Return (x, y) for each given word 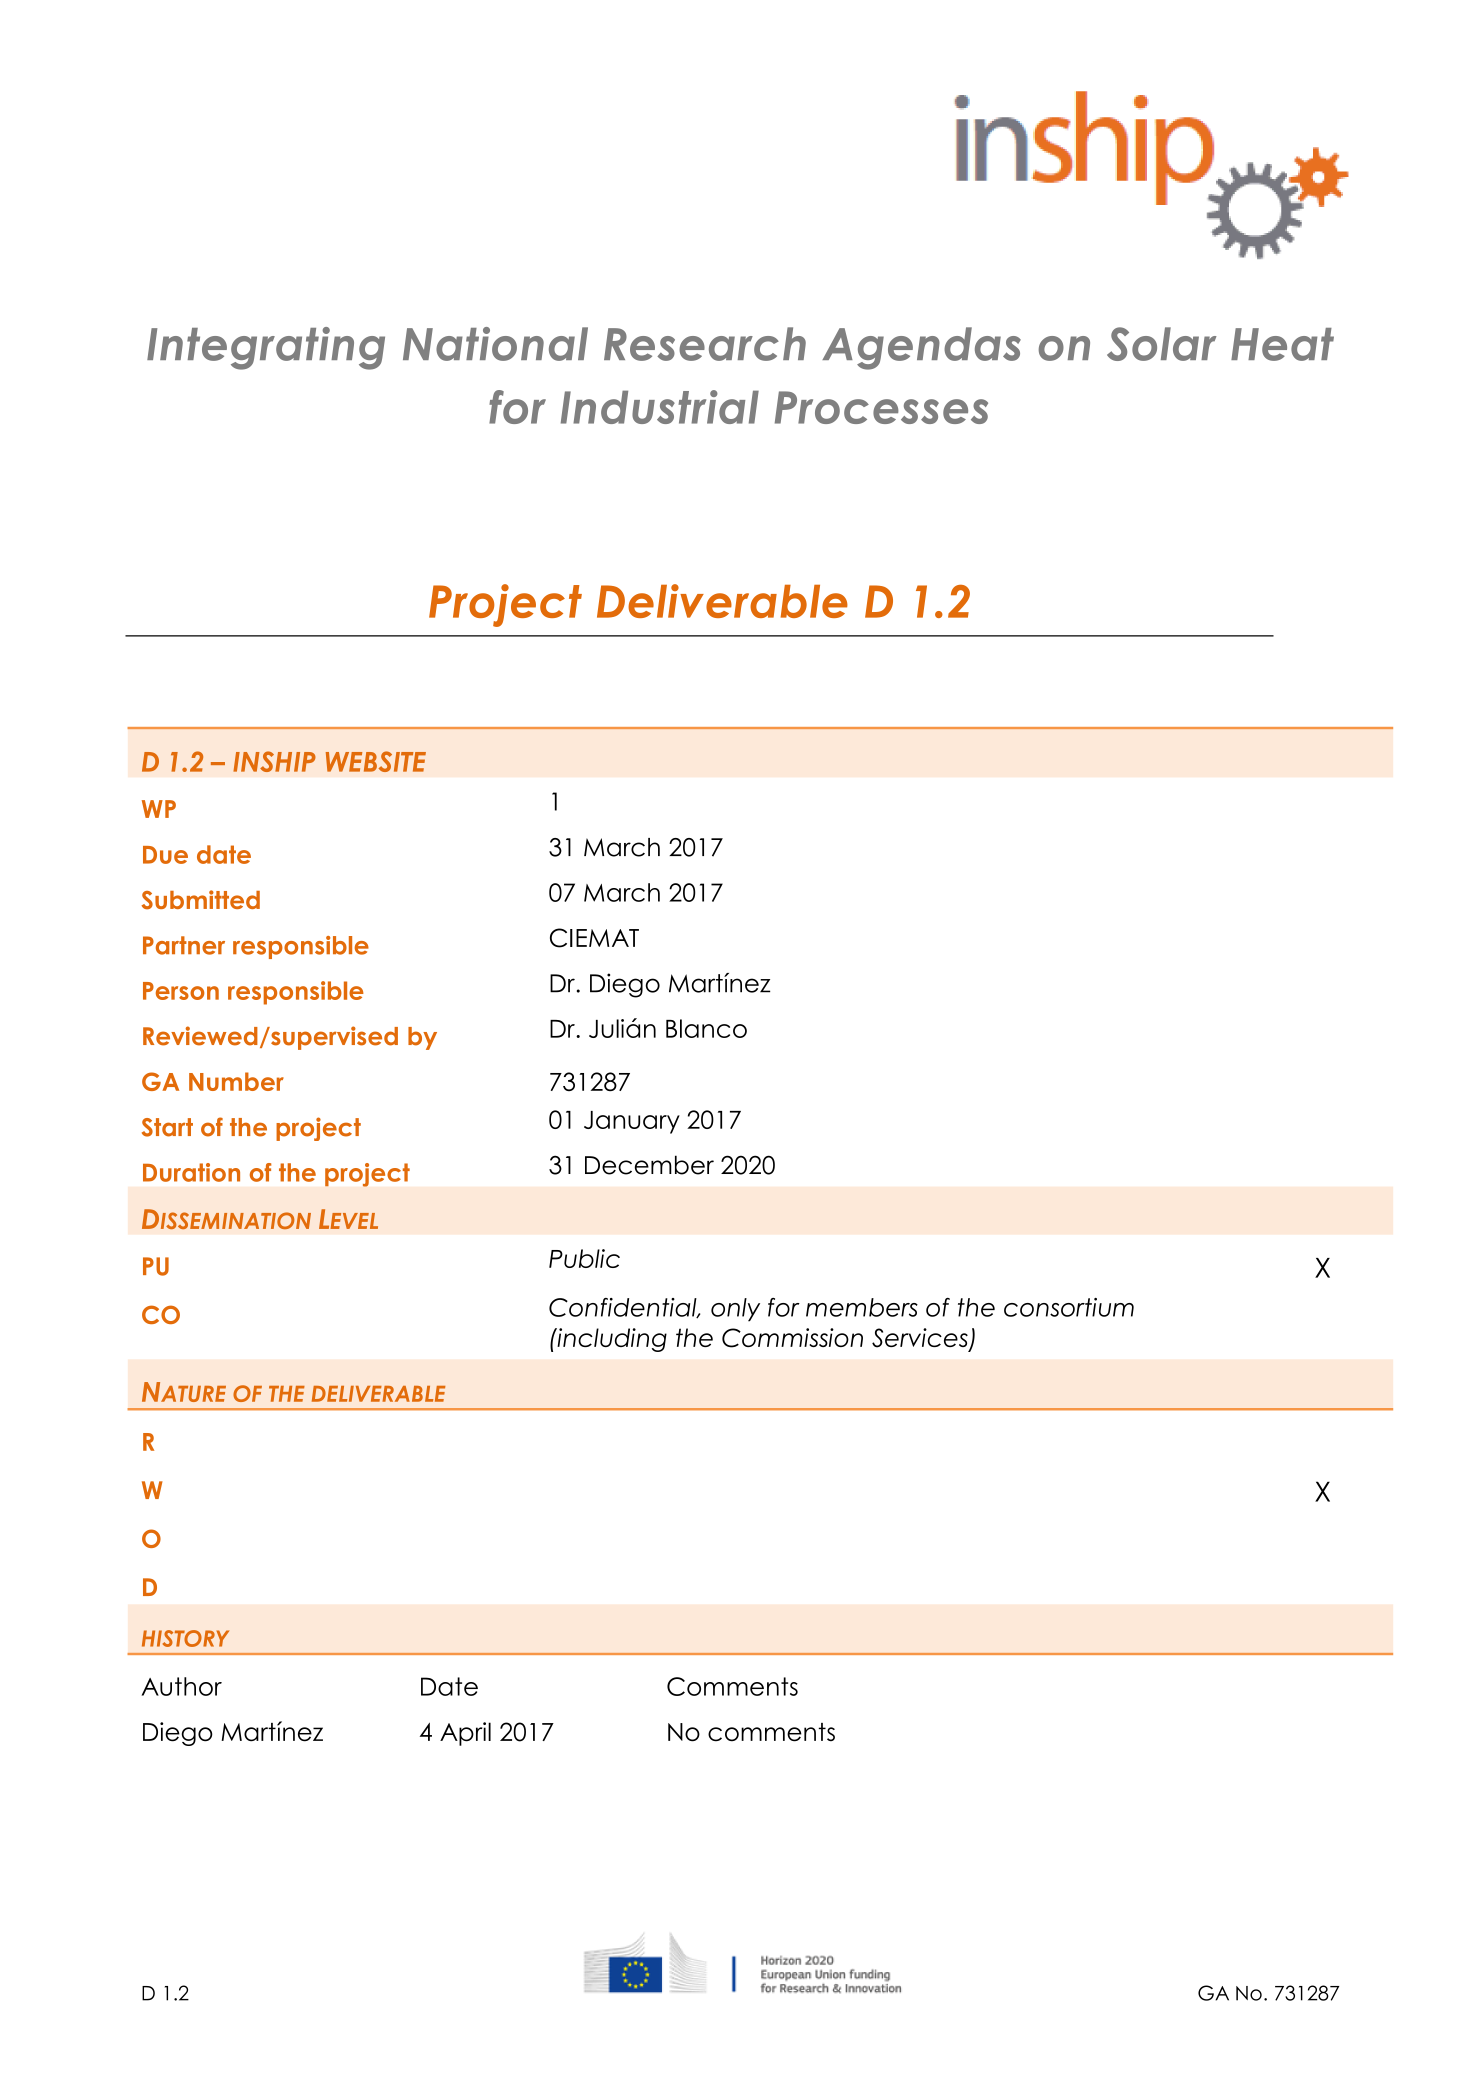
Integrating (266, 348)
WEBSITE (376, 761)
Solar (1162, 344)
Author (181, 1686)
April (465, 1734)
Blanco (706, 1028)
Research (705, 344)
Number (236, 1081)
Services (921, 1339)
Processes (881, 407)
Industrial (660, 407)
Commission (792, 1338)
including (611, 1340)
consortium (1069, 1307)
